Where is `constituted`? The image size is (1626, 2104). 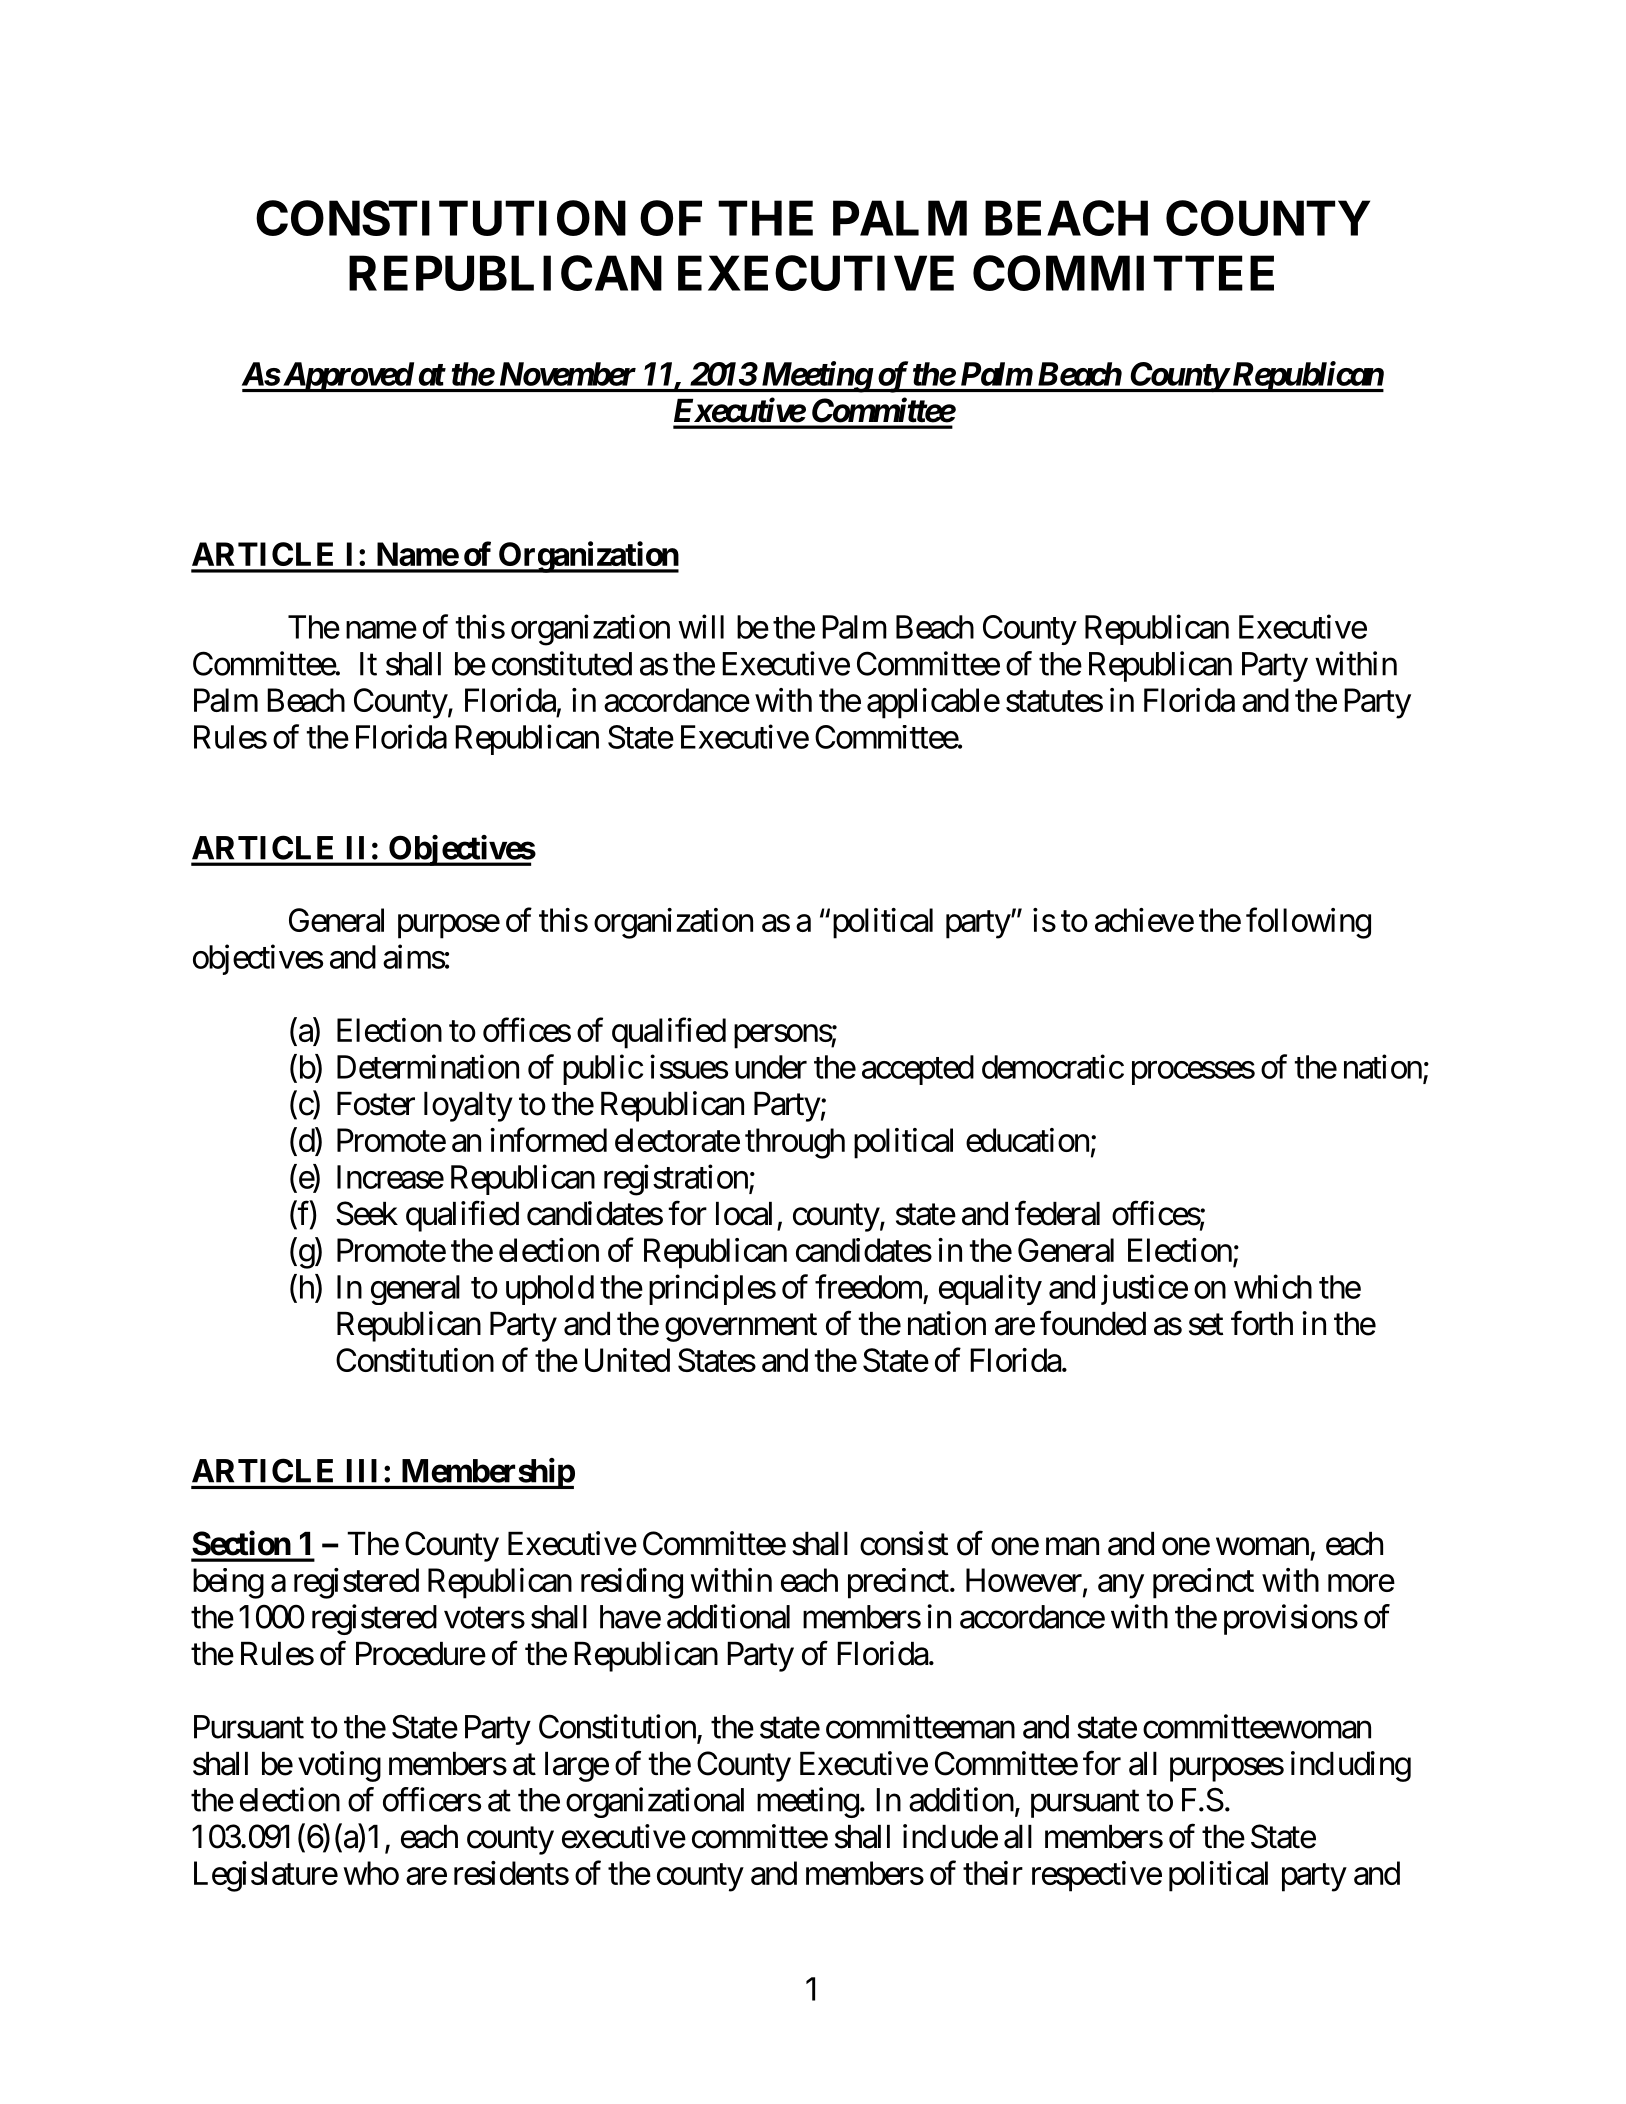
constituted is located at coordinates (562, 663).
